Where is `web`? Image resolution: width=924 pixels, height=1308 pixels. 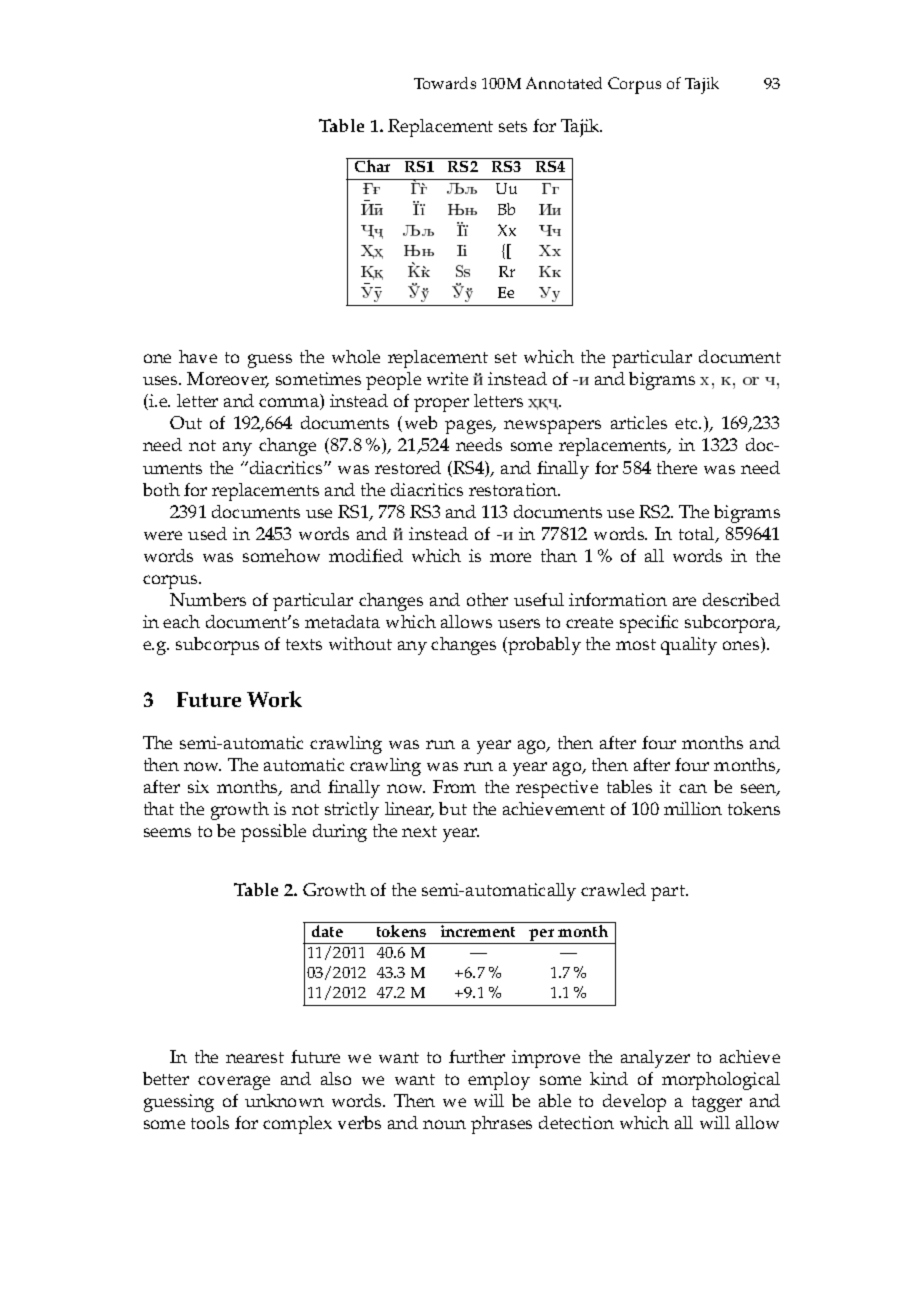 web is located at coordinates (421, 422).
